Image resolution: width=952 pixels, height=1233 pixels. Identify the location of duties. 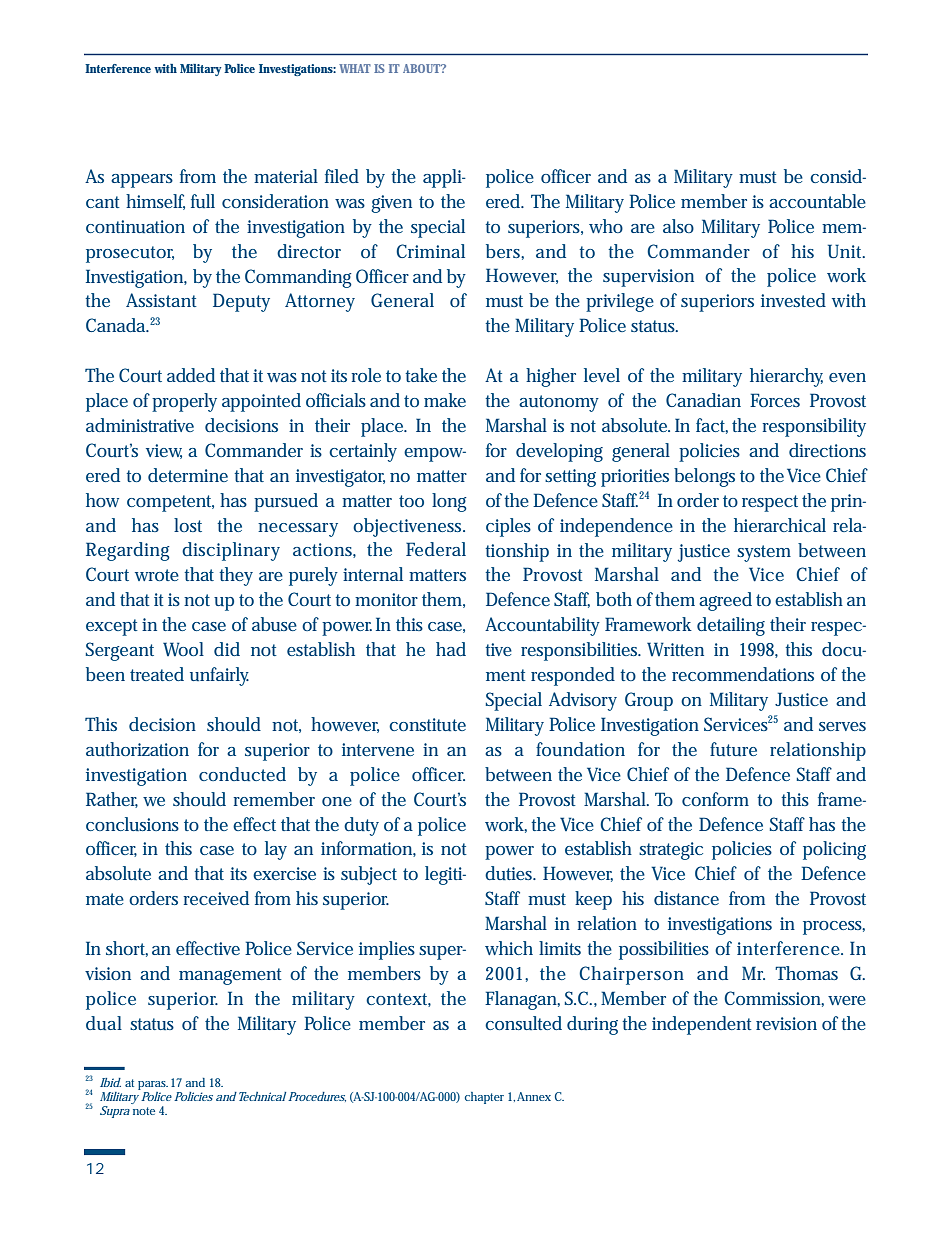
(510, 873).
